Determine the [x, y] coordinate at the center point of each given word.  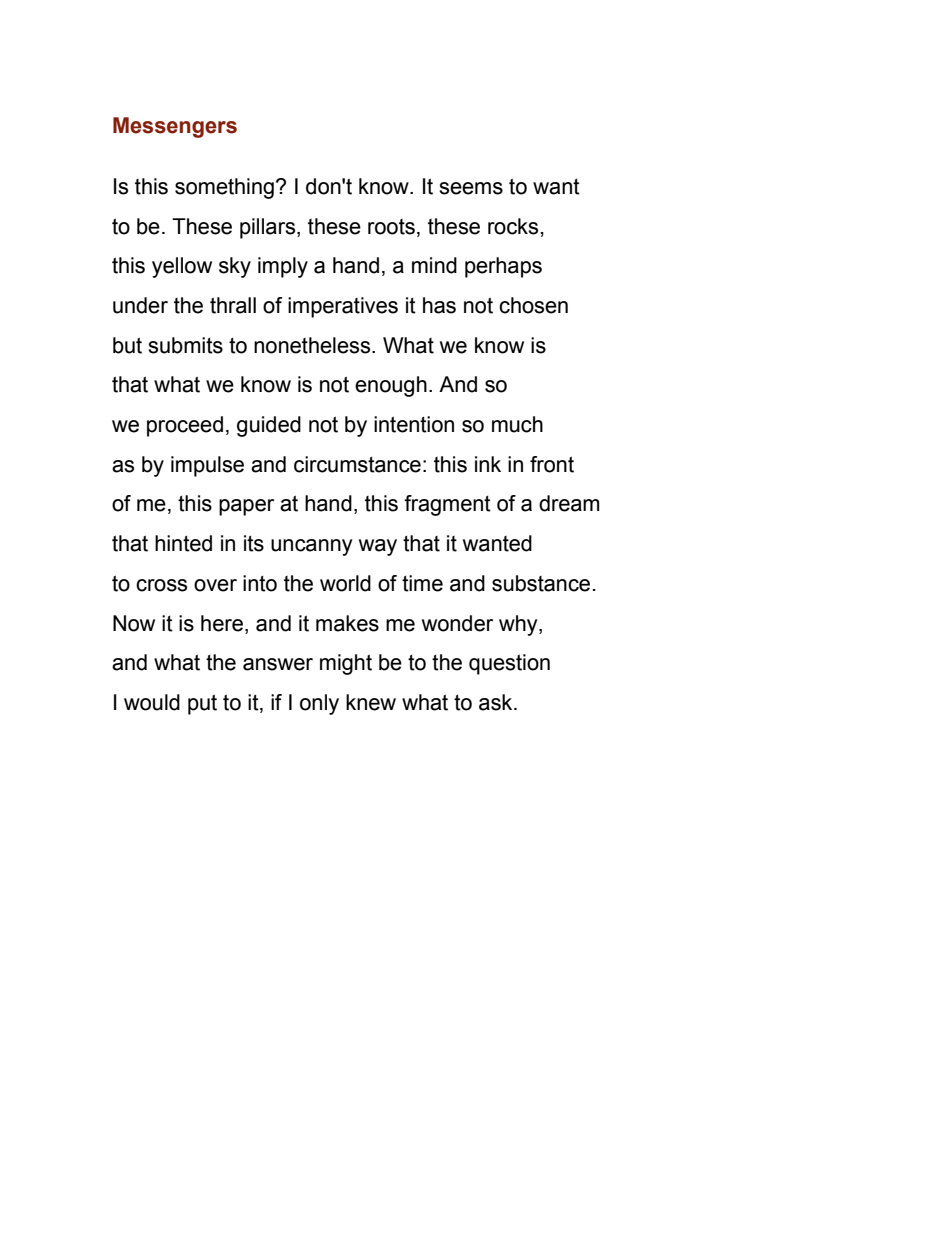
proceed [185, 426]
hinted [183, 543]
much [517, 424]
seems [471, 188]
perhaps [503, 267]
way [378, 547]
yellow [182, 267]
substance [541, 583]
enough [391, 386]
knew [371, 702]
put [202, 704]
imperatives [343, 307]
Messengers [175, 127]
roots [391, 227]
